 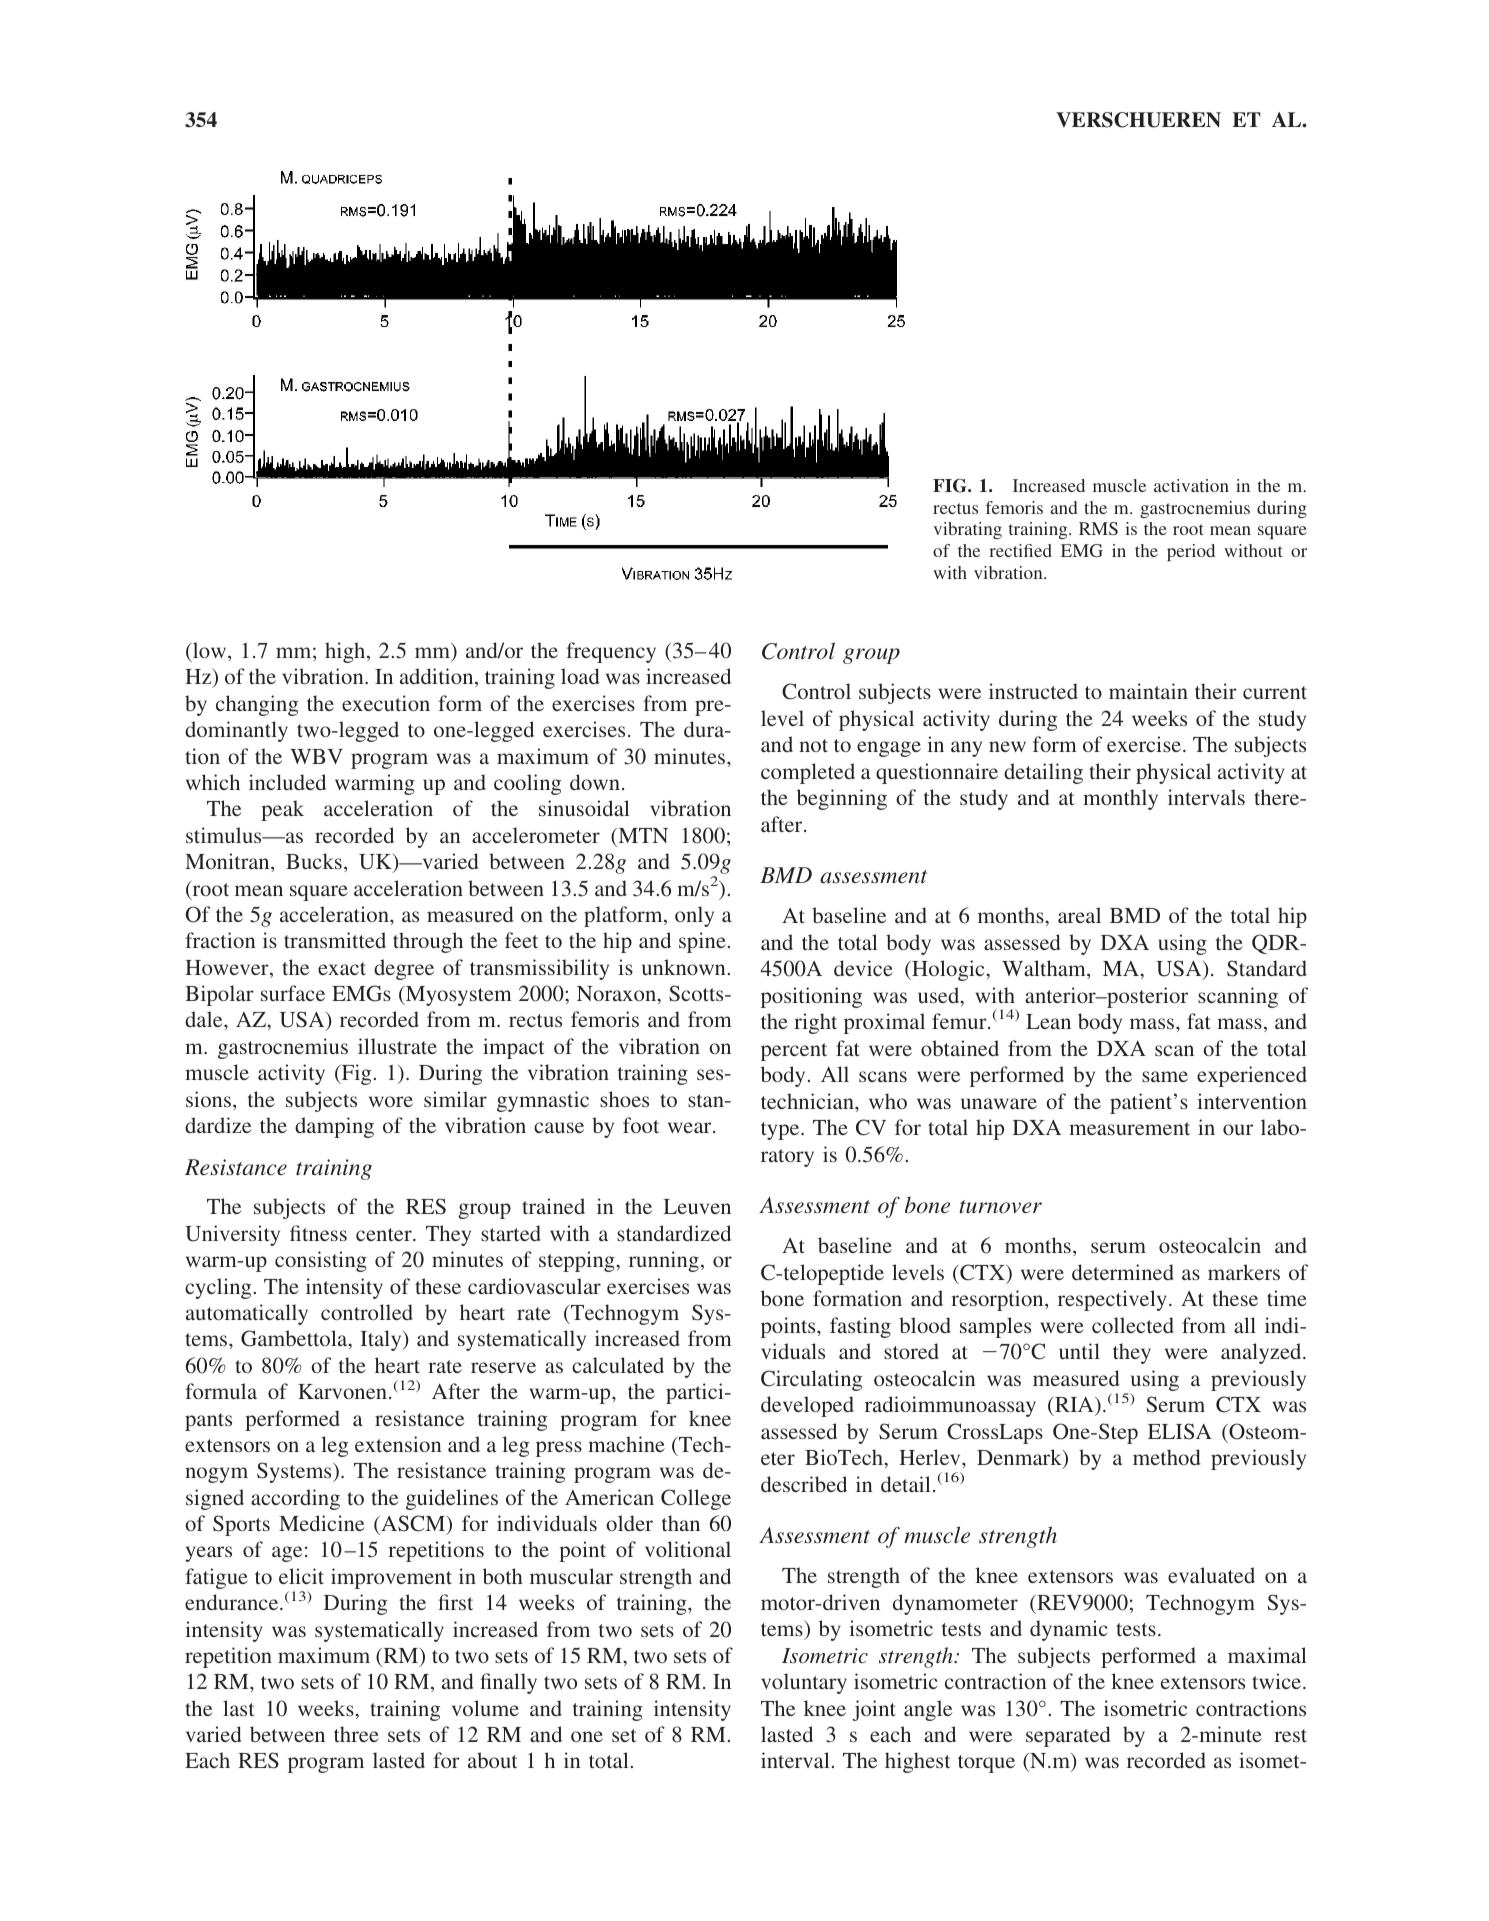 What do you see at coordinates (1191, 552) in the screenshot?
I see `period` at bounding box center [1191, 552].
